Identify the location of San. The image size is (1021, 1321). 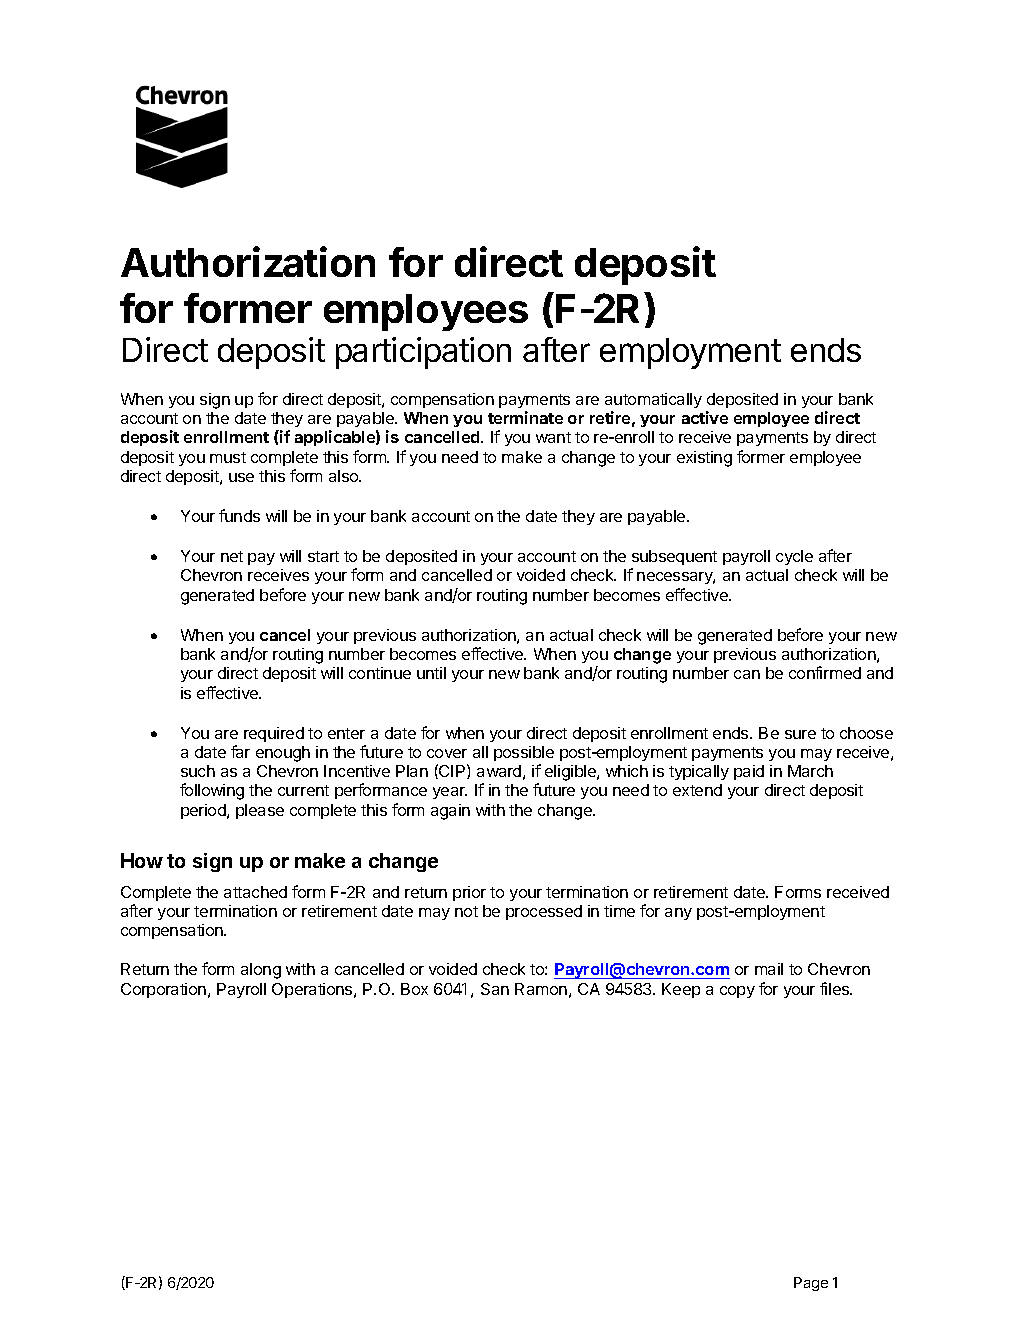
(495, 989).
